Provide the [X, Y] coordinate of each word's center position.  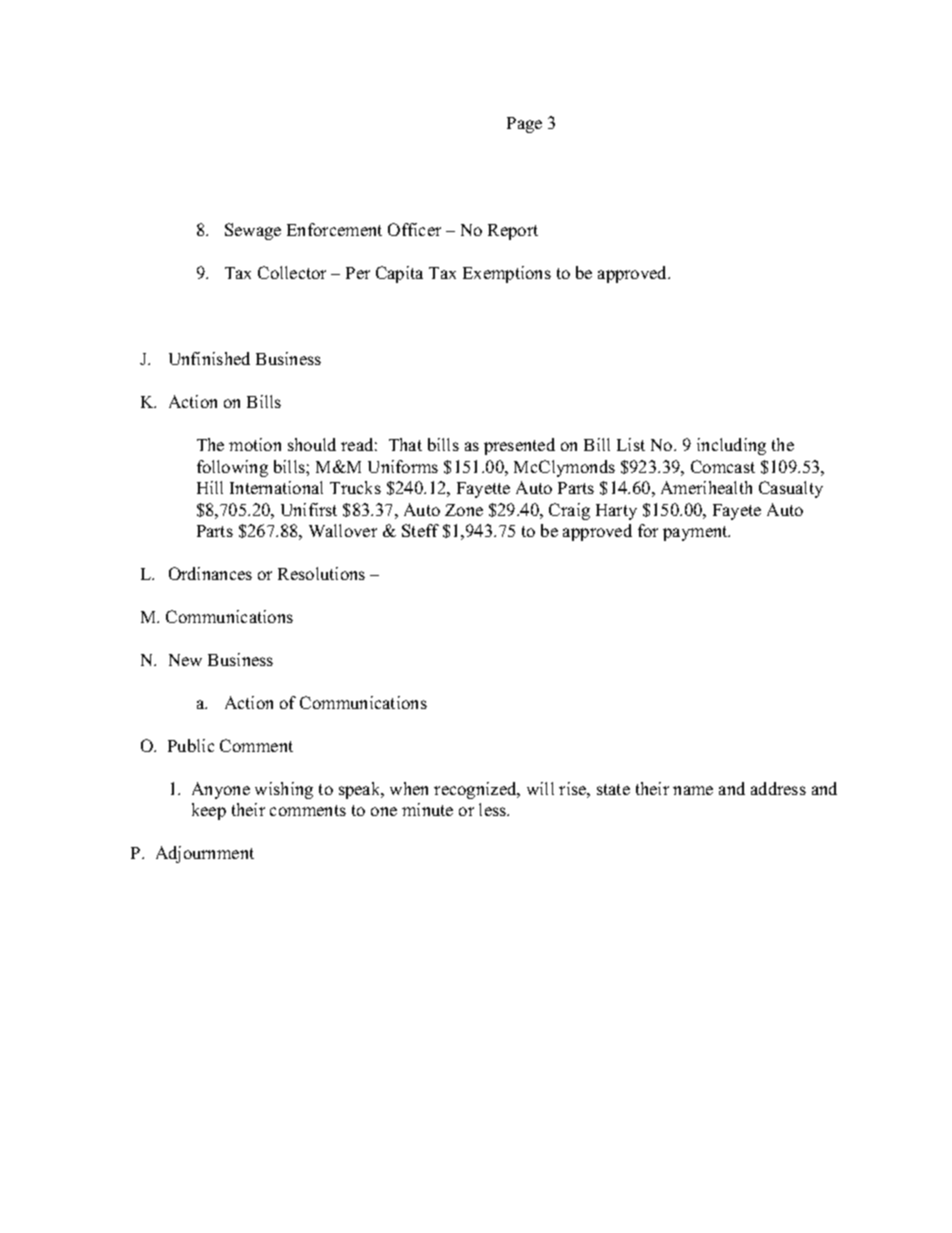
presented [519, 446]
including [731, 446]
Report [513, 232]
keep [209, 811]
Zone [464, 510]
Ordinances [210, 573]
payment [696, 533]
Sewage [253, 231]
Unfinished [209, 358]
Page [524, 125]
